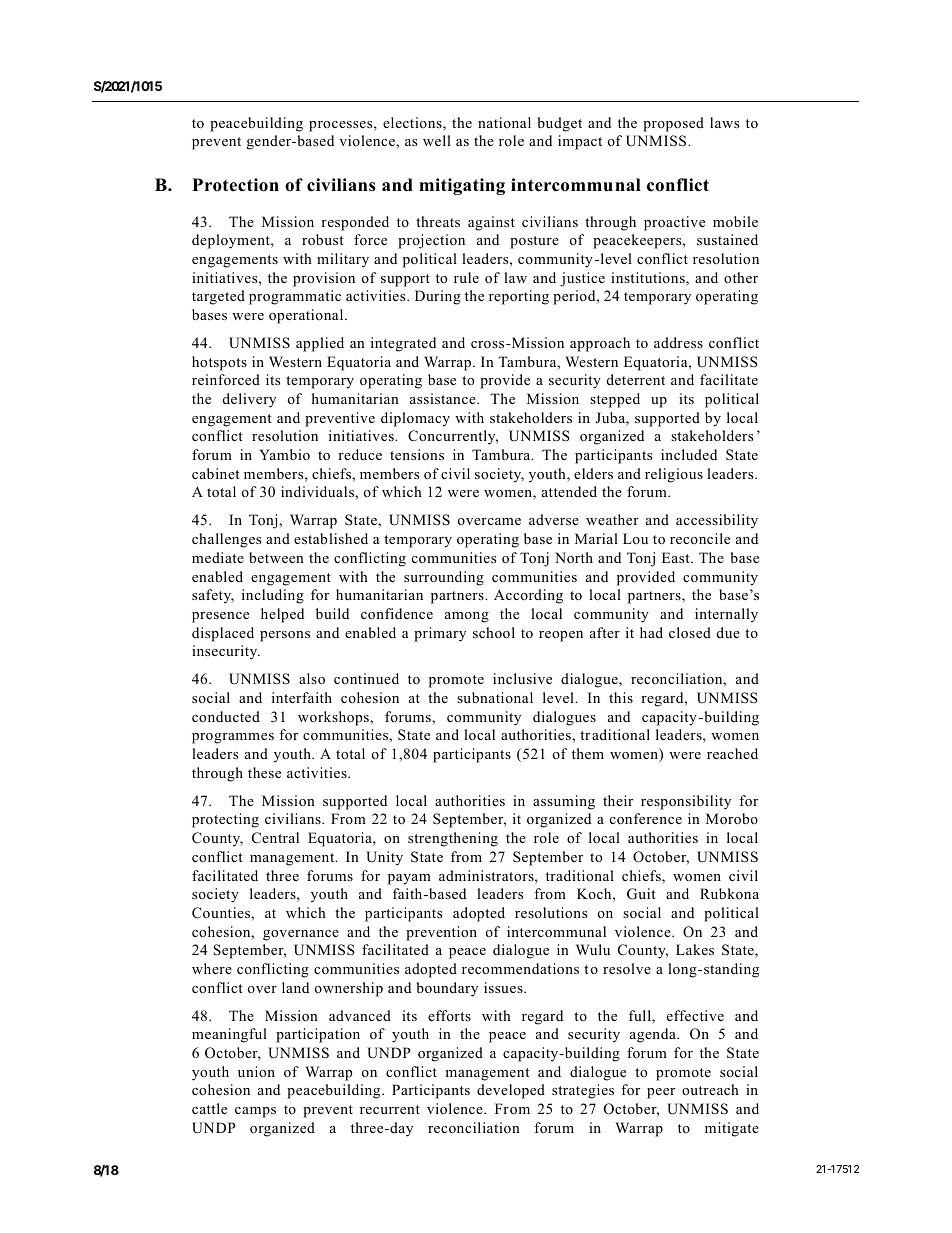  I want to click on Protection, so click(235, 185).
